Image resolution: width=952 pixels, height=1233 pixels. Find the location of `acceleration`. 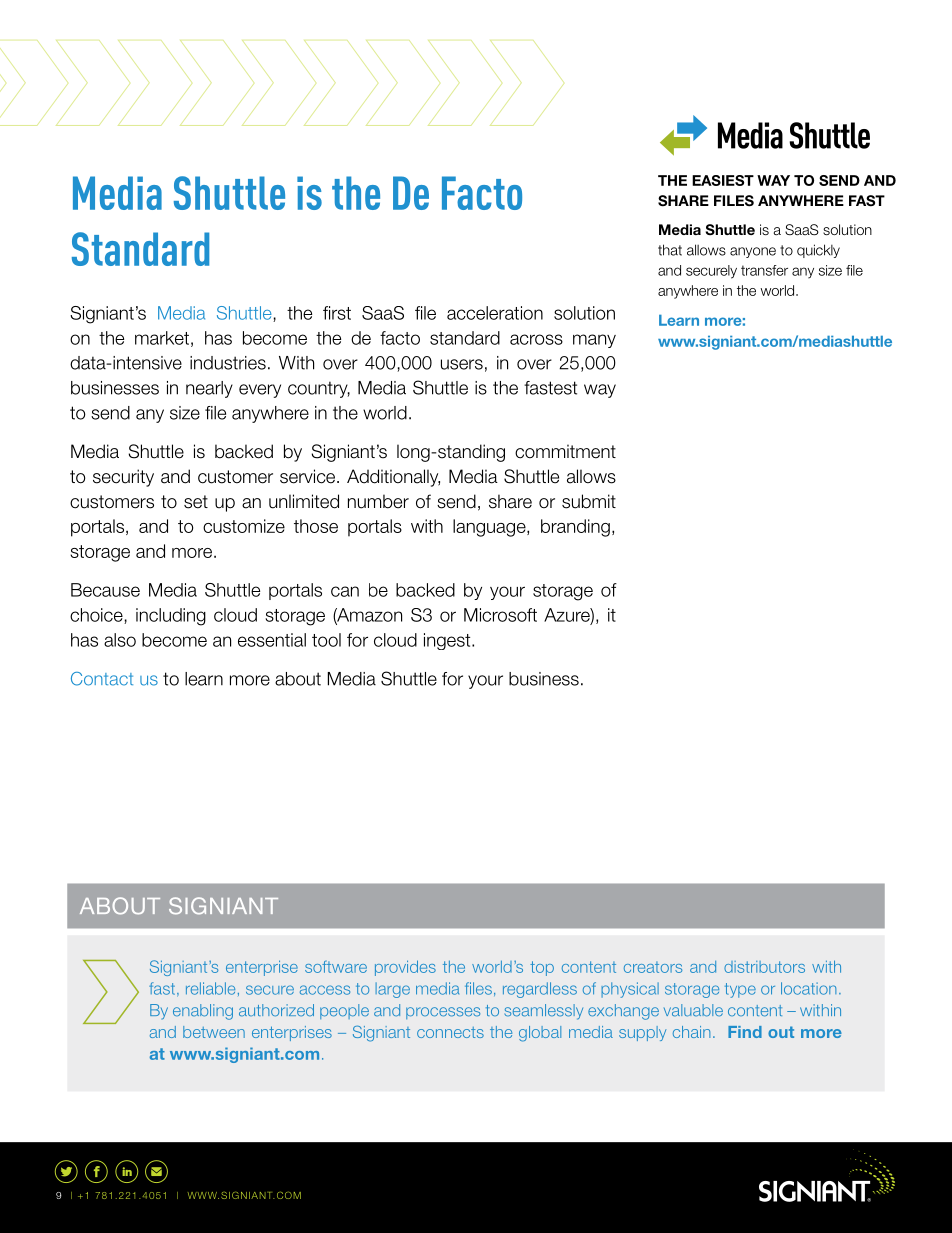

acceleration is located at coordinates (495, 313).
